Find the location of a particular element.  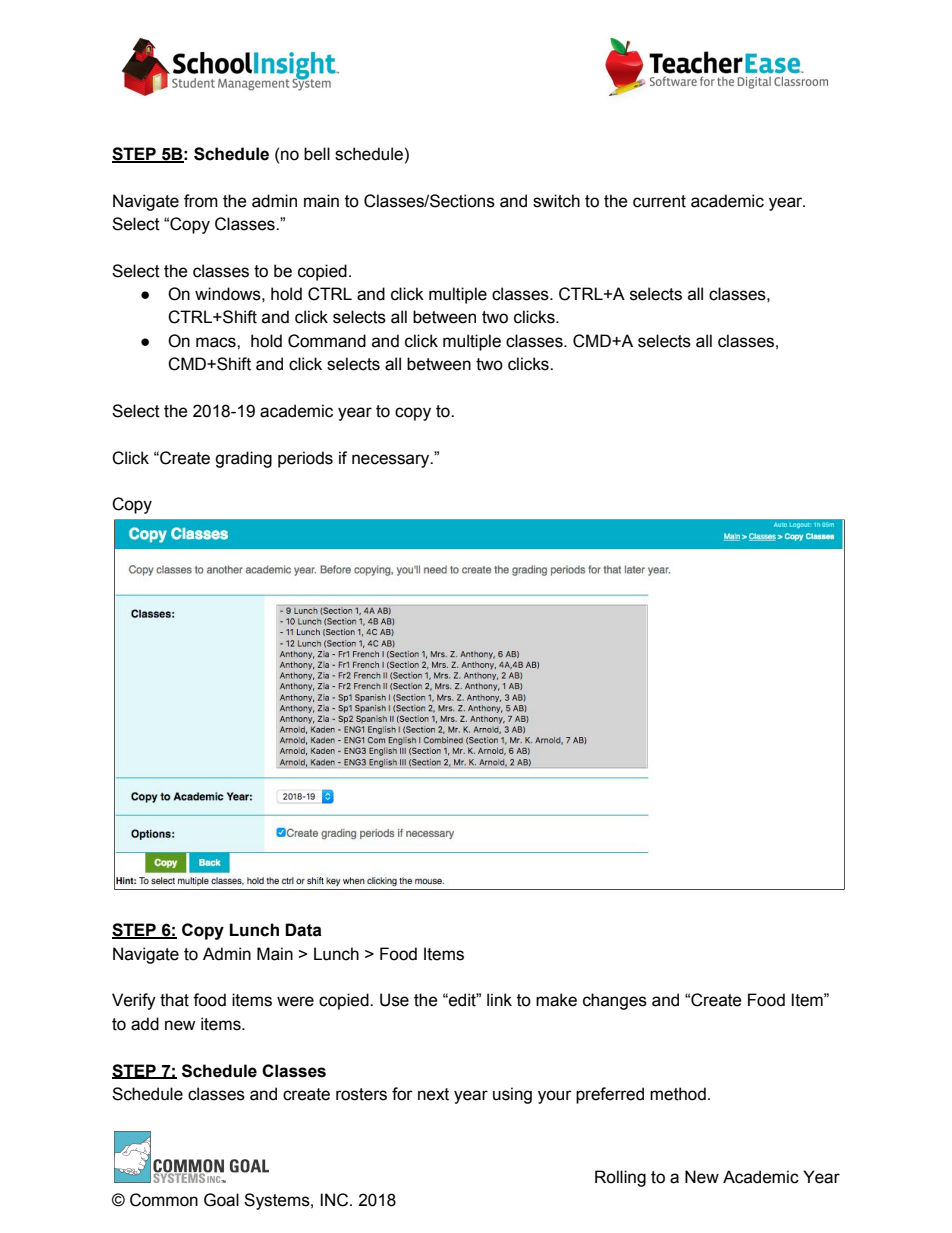

bell is located at coordinates (317, 154).
